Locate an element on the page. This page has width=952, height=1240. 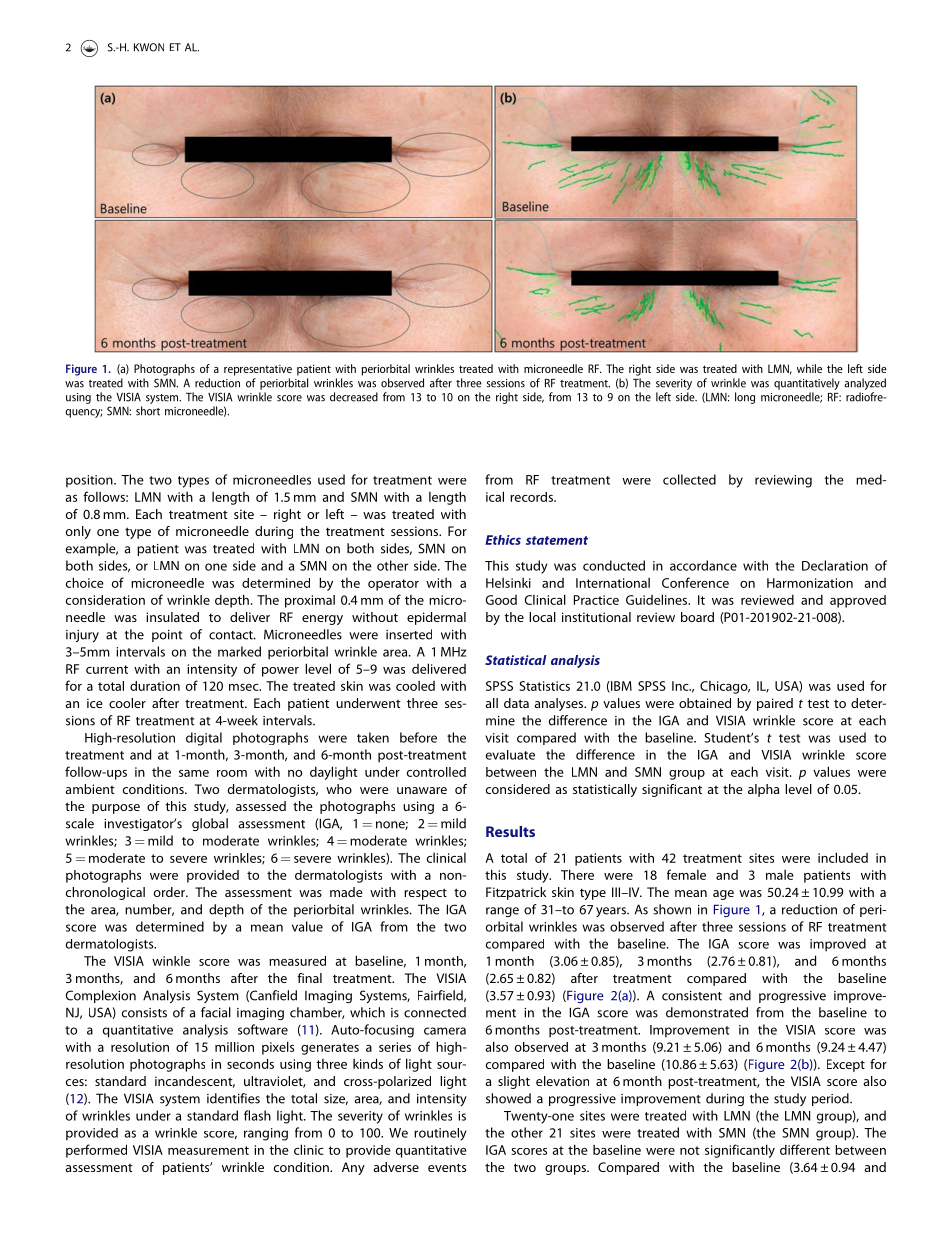
Ethics is located at coordinates (503, 540).
